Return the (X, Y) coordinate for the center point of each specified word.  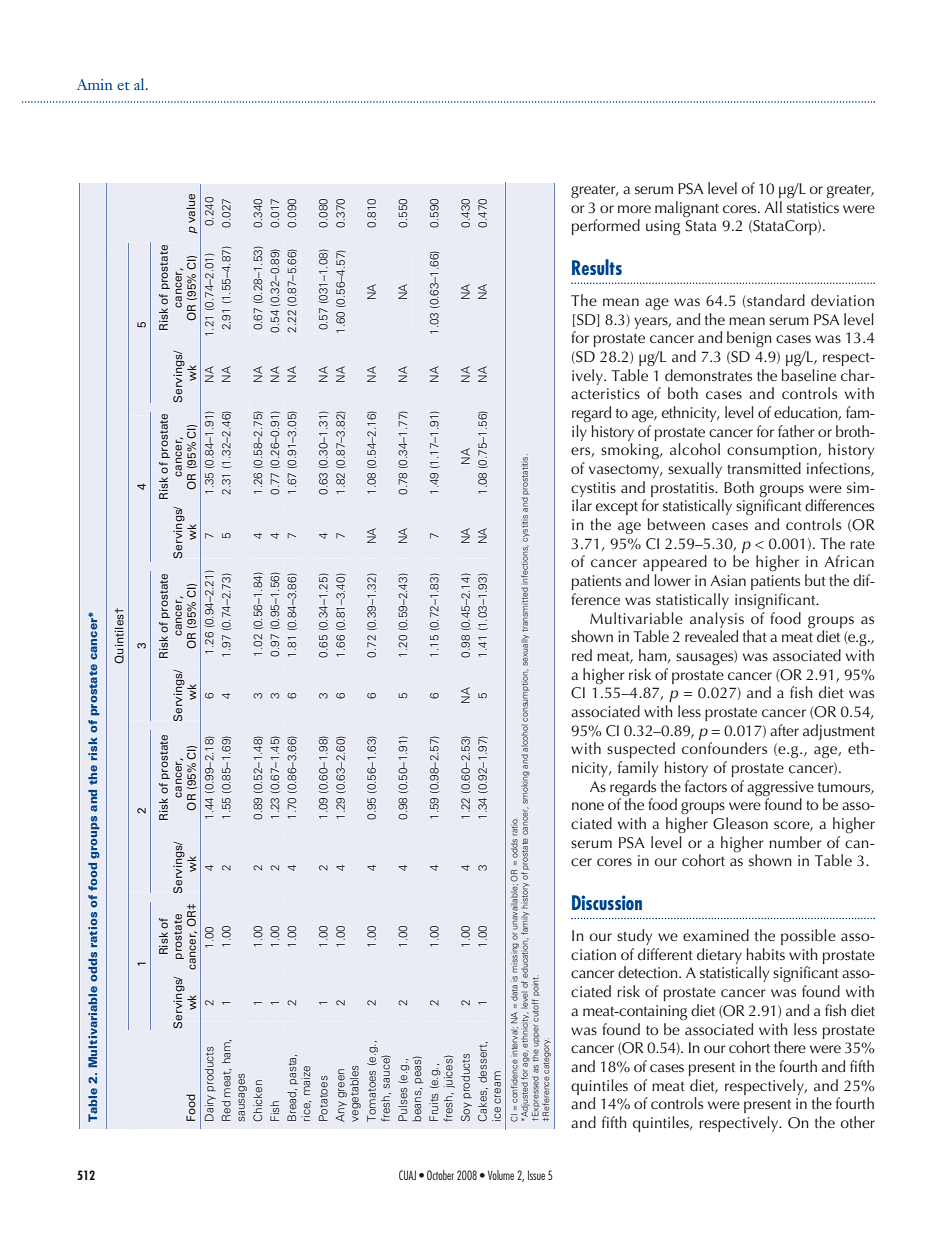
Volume (501, 1175)
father (796, 431)
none (588, 806)
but (815, 580)
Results (597, 267)
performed (606, 227)
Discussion (607, 902)
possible (808, 937)
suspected (641, 750)
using (663, 228)
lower (672, 580)
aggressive (780, 789)
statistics (813, 207)
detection (649, 972)
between (676, 524)
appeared (675, 563)
